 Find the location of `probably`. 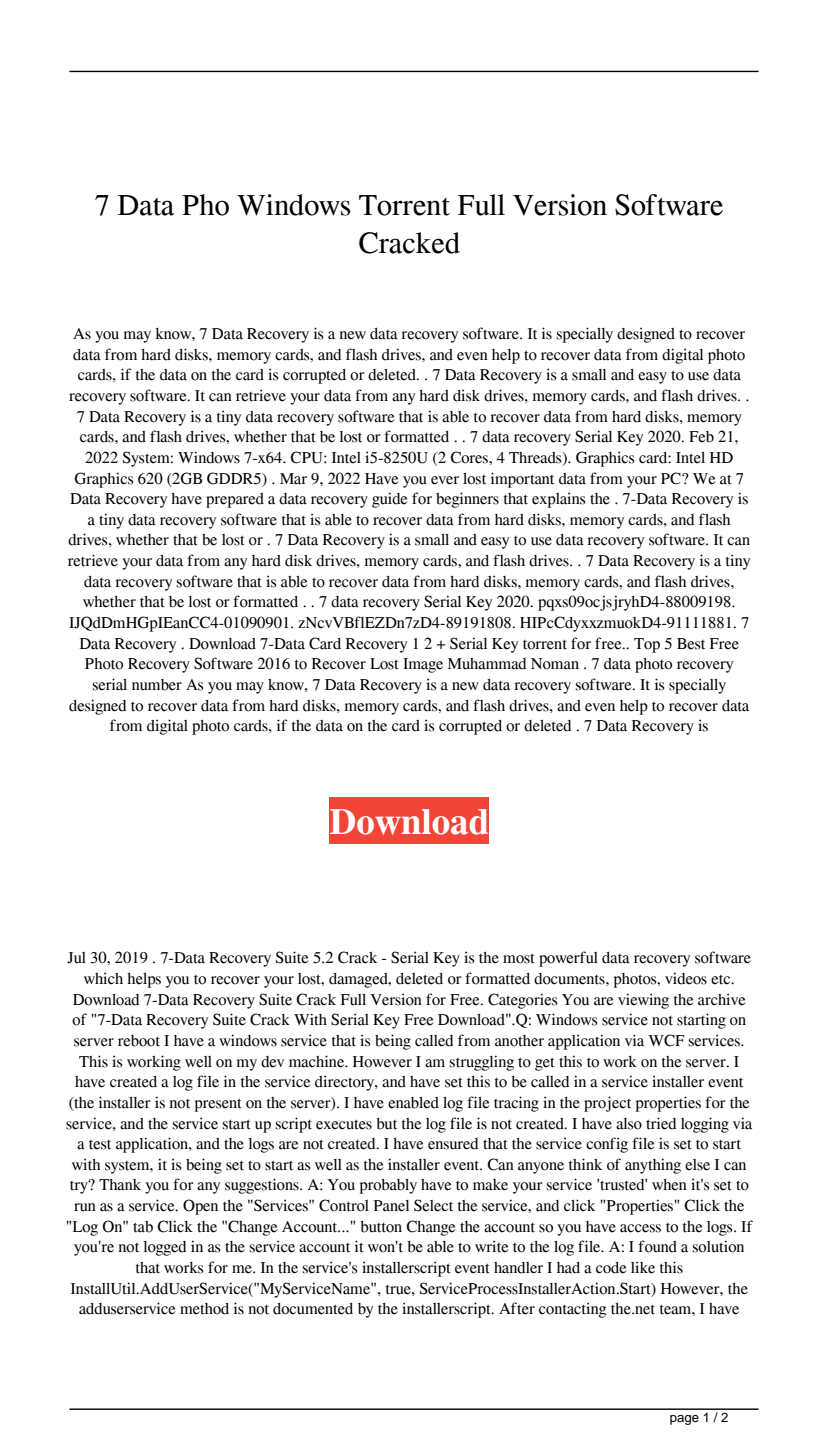

probably is located at coordinates (388, 1186).
